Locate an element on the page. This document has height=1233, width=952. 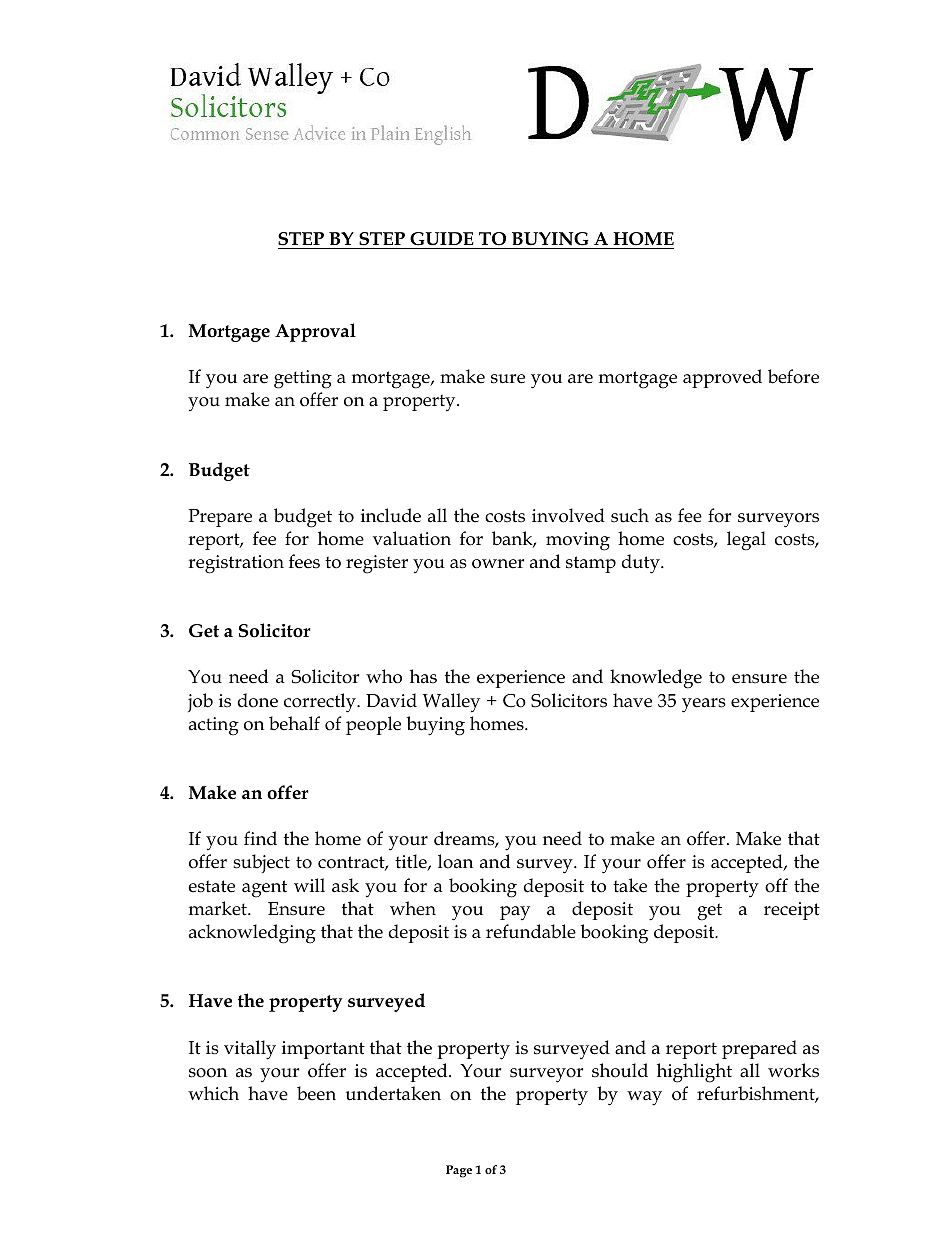
receipt is located at coordinates (792, 911).
